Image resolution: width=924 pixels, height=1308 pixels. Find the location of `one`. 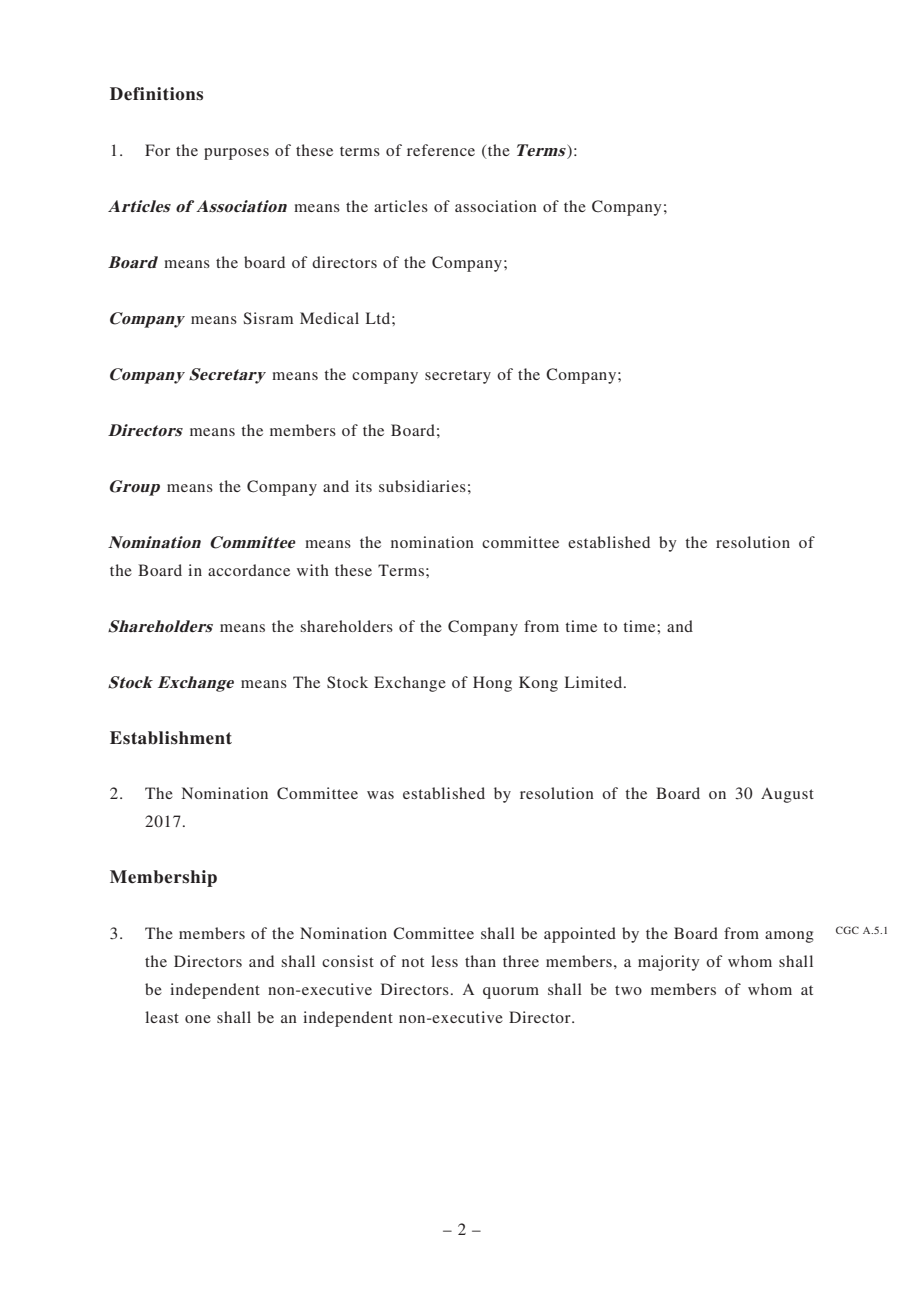

one is located at coordinates (198, 1019).
